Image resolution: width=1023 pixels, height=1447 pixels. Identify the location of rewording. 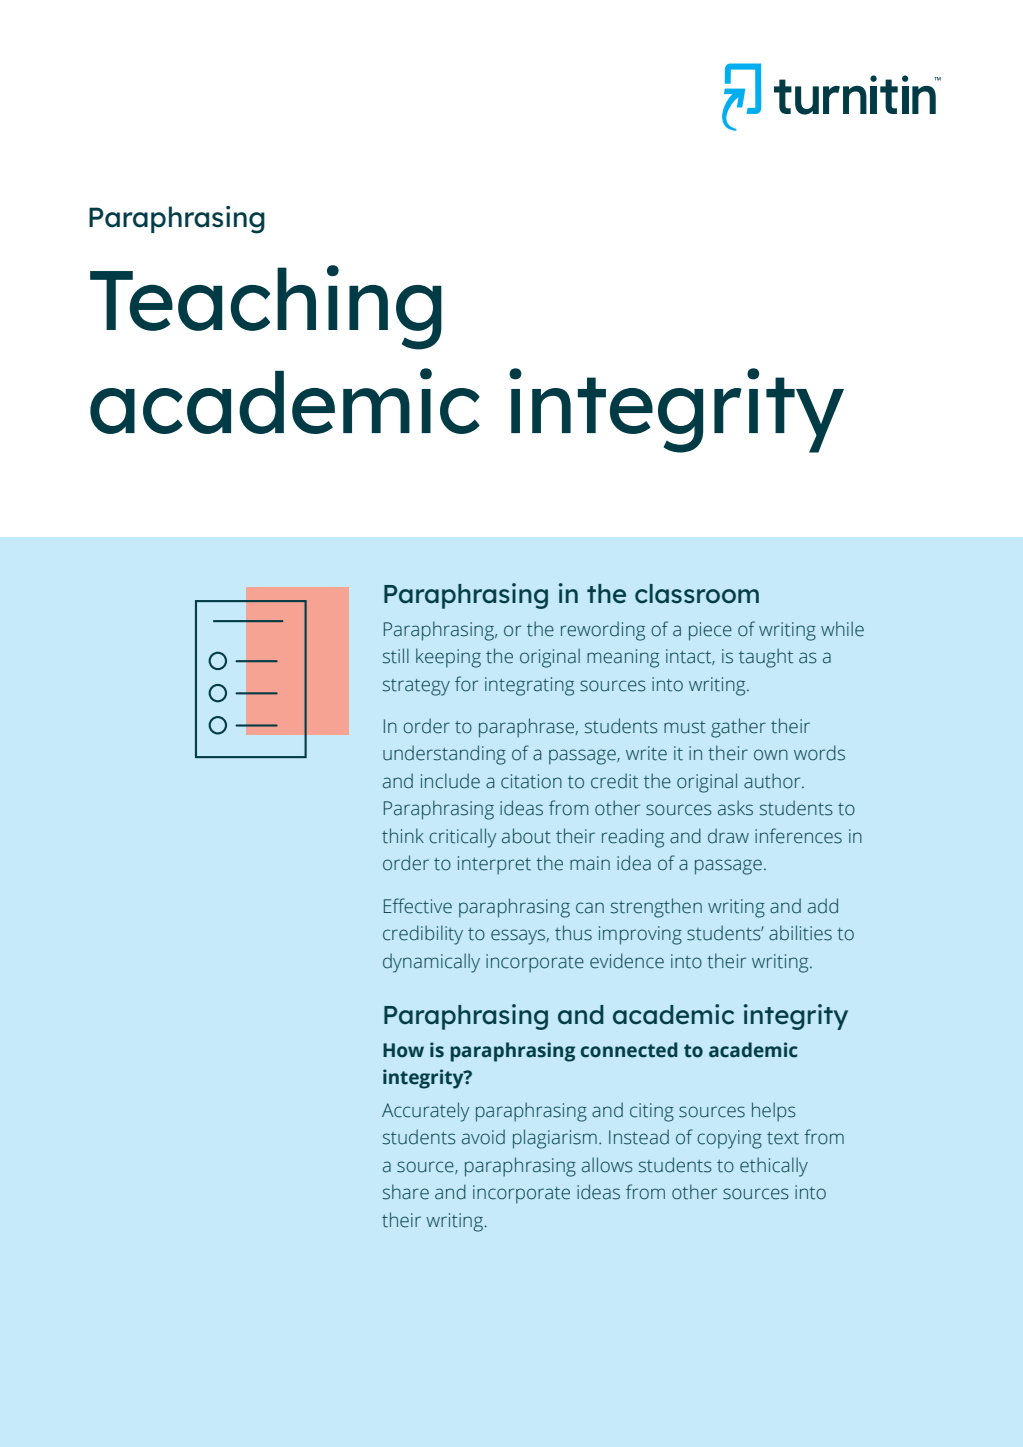
(603, 631).
